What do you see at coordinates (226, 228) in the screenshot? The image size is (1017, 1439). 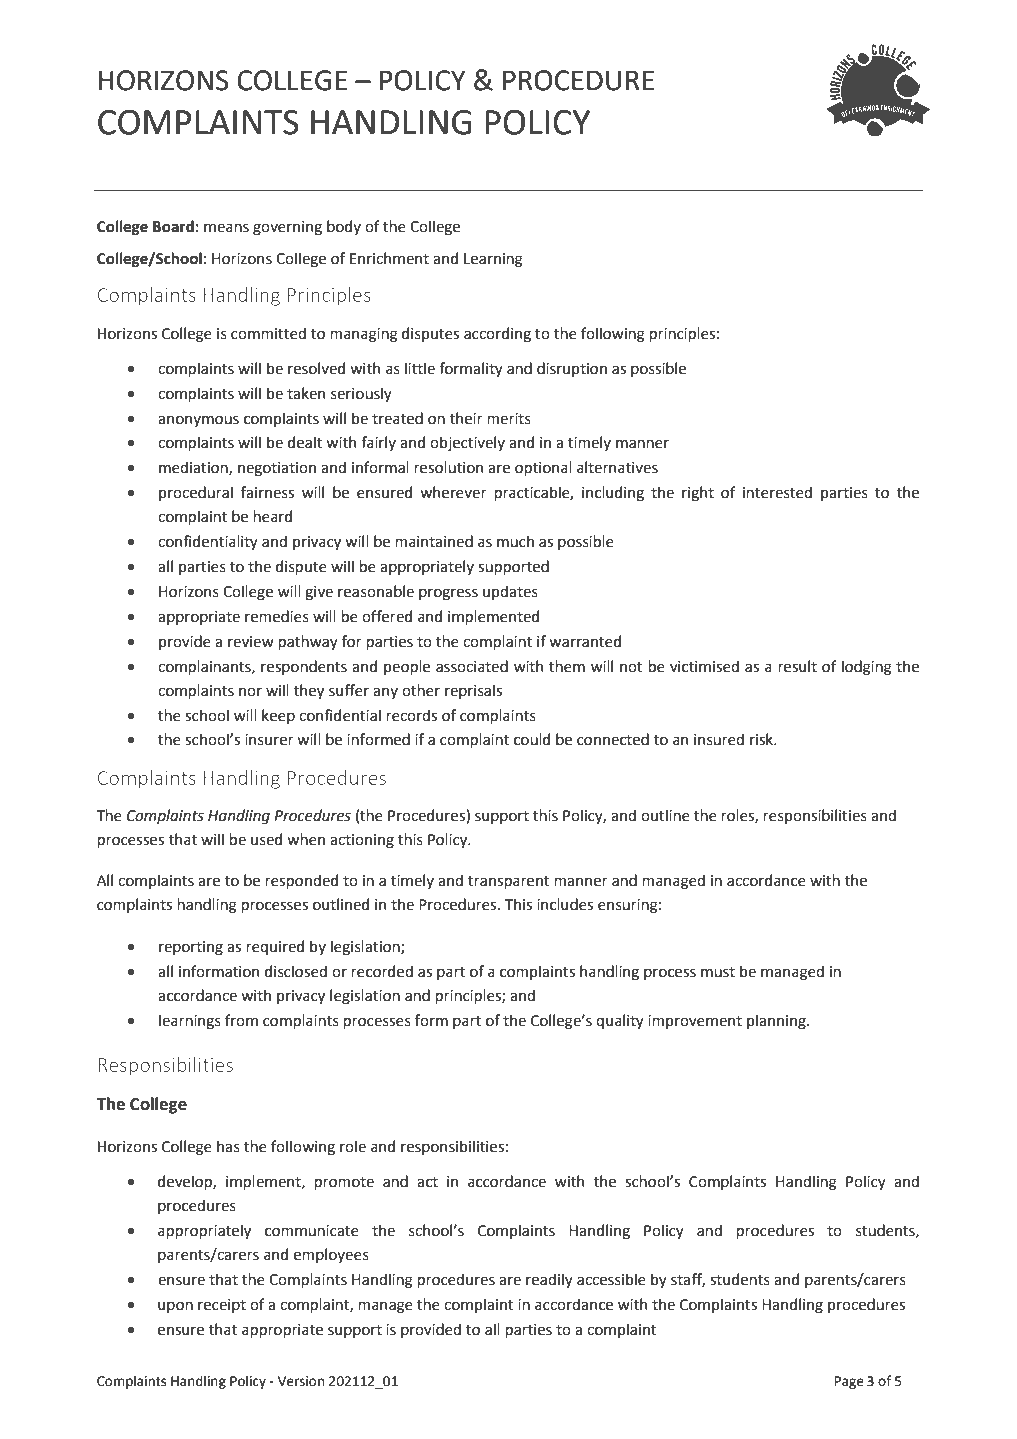 I see `means` at bounding box center [226, 228].
